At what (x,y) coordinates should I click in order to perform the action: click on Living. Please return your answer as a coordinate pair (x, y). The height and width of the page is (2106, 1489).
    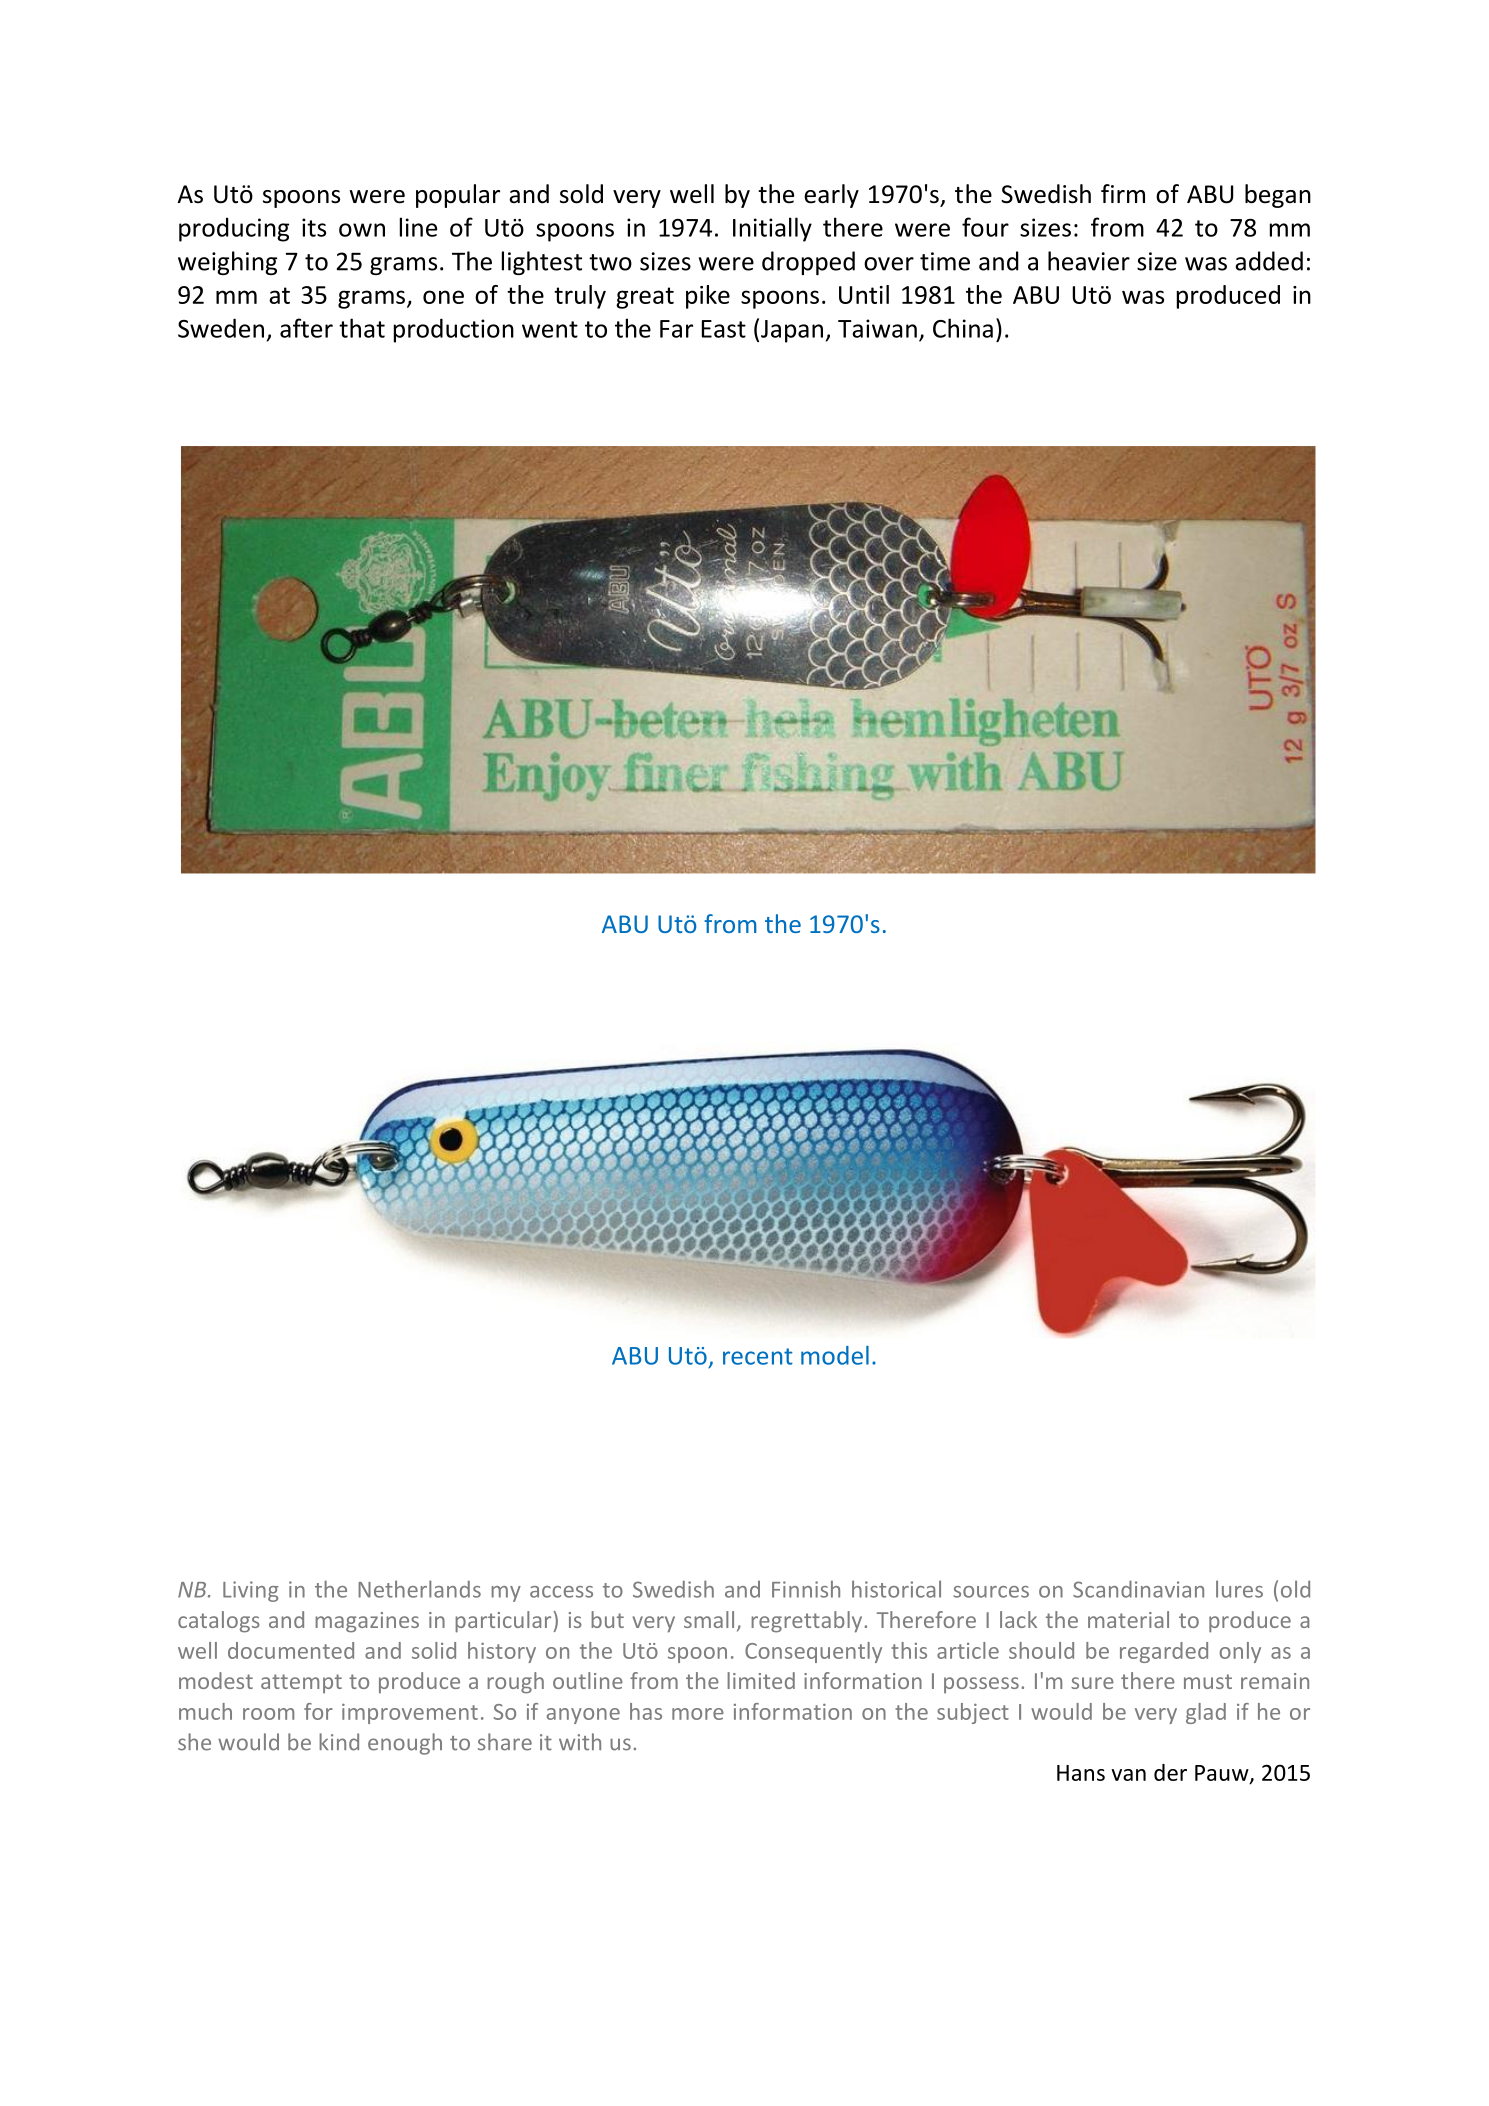
    Looking at the image, I should click on (251, 1591).
